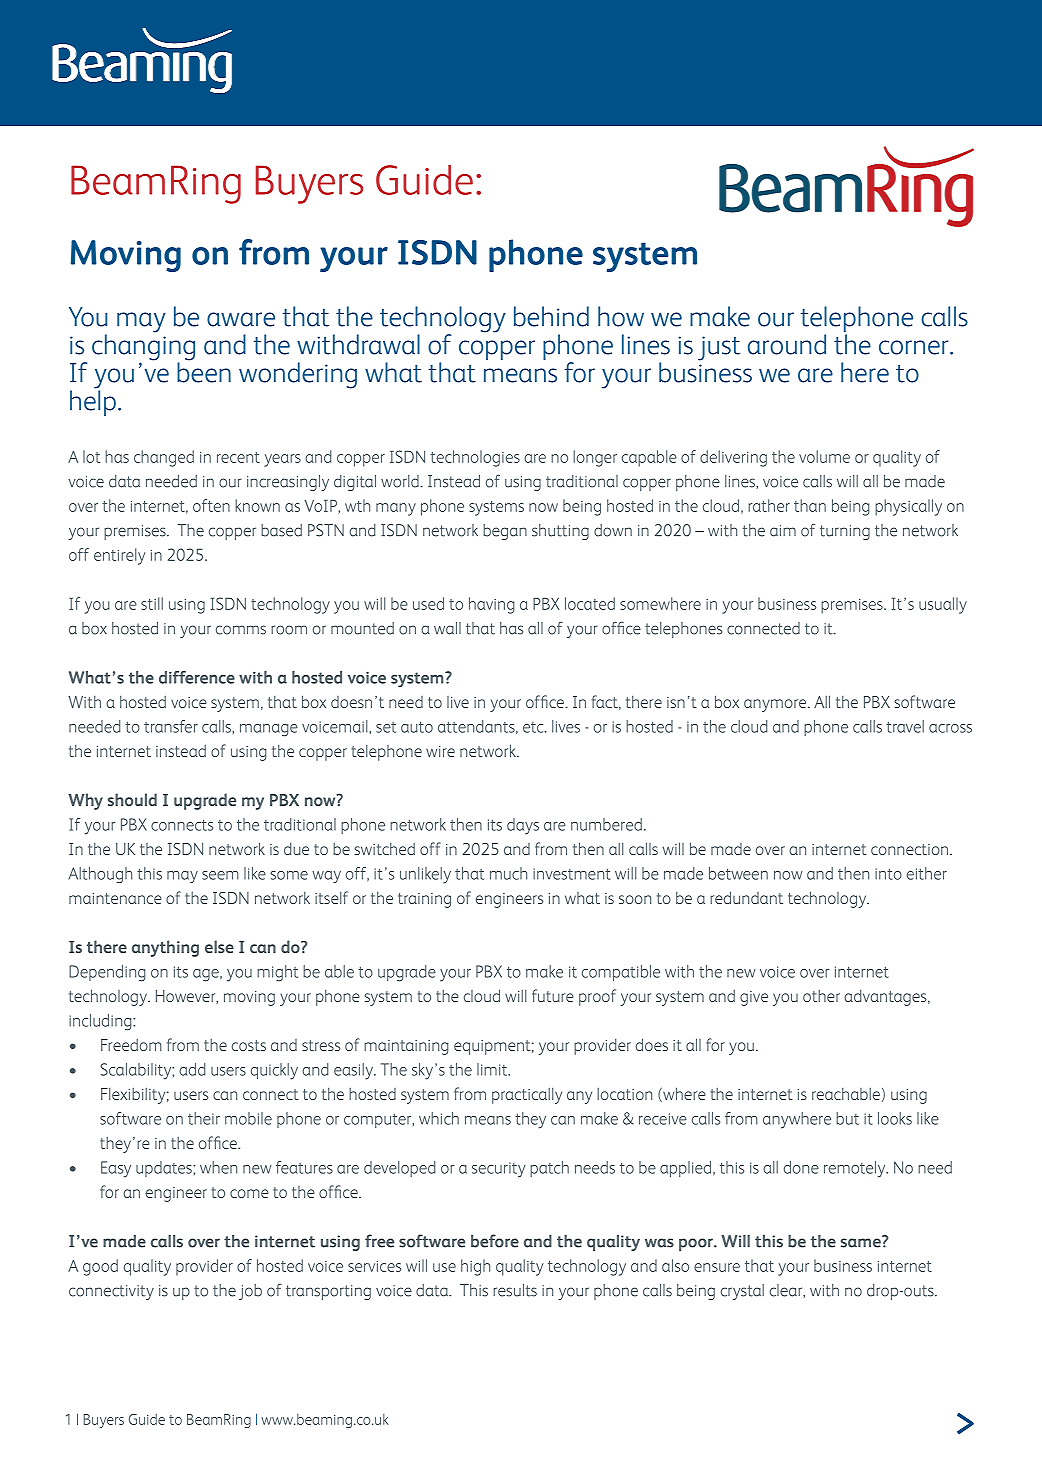 This document has height=1474, width=1042. Describe the element at coordinates (821, 995) in the document. I see `other` at that location.
